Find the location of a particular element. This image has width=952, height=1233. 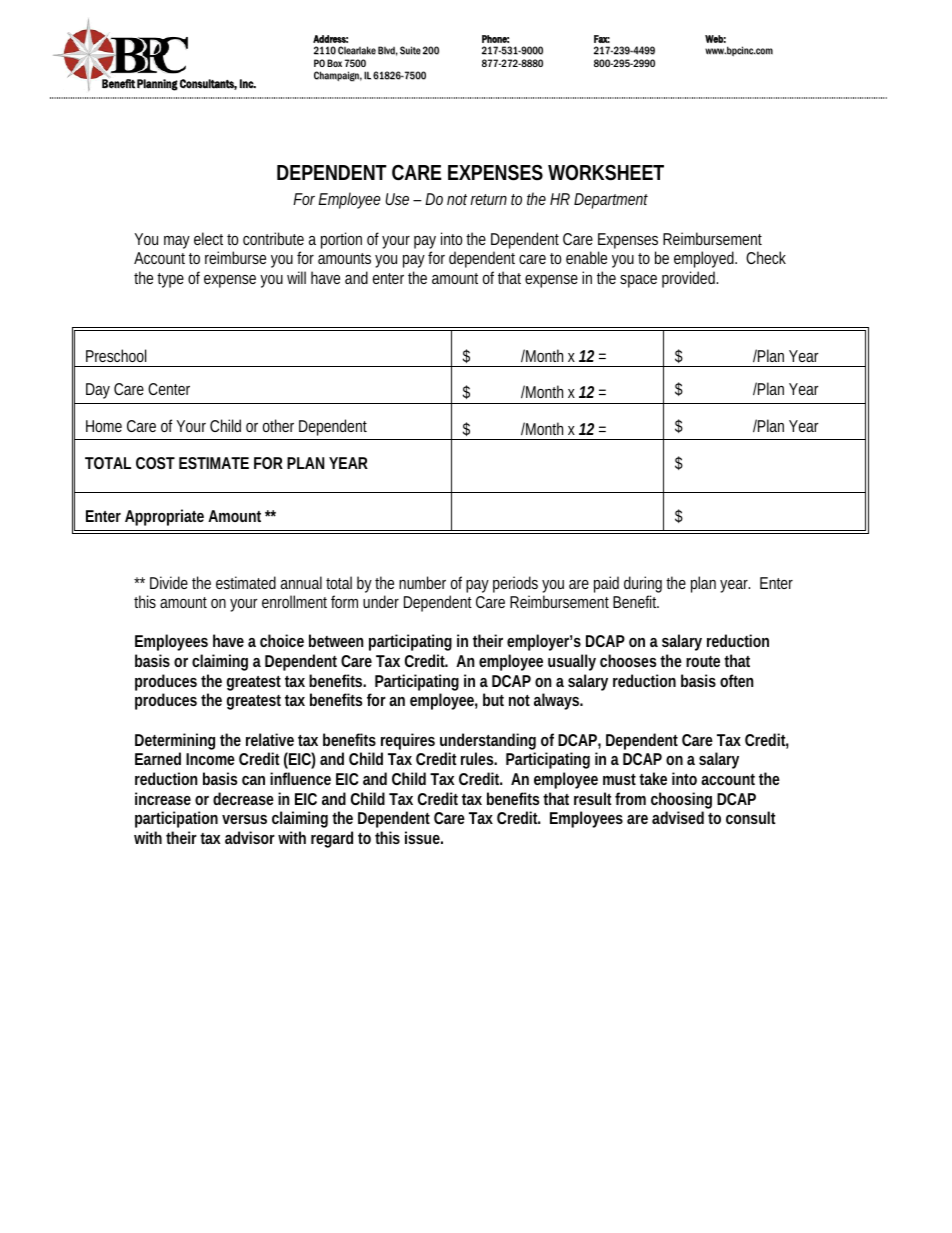

provided is located at coordinates (690, 279).
